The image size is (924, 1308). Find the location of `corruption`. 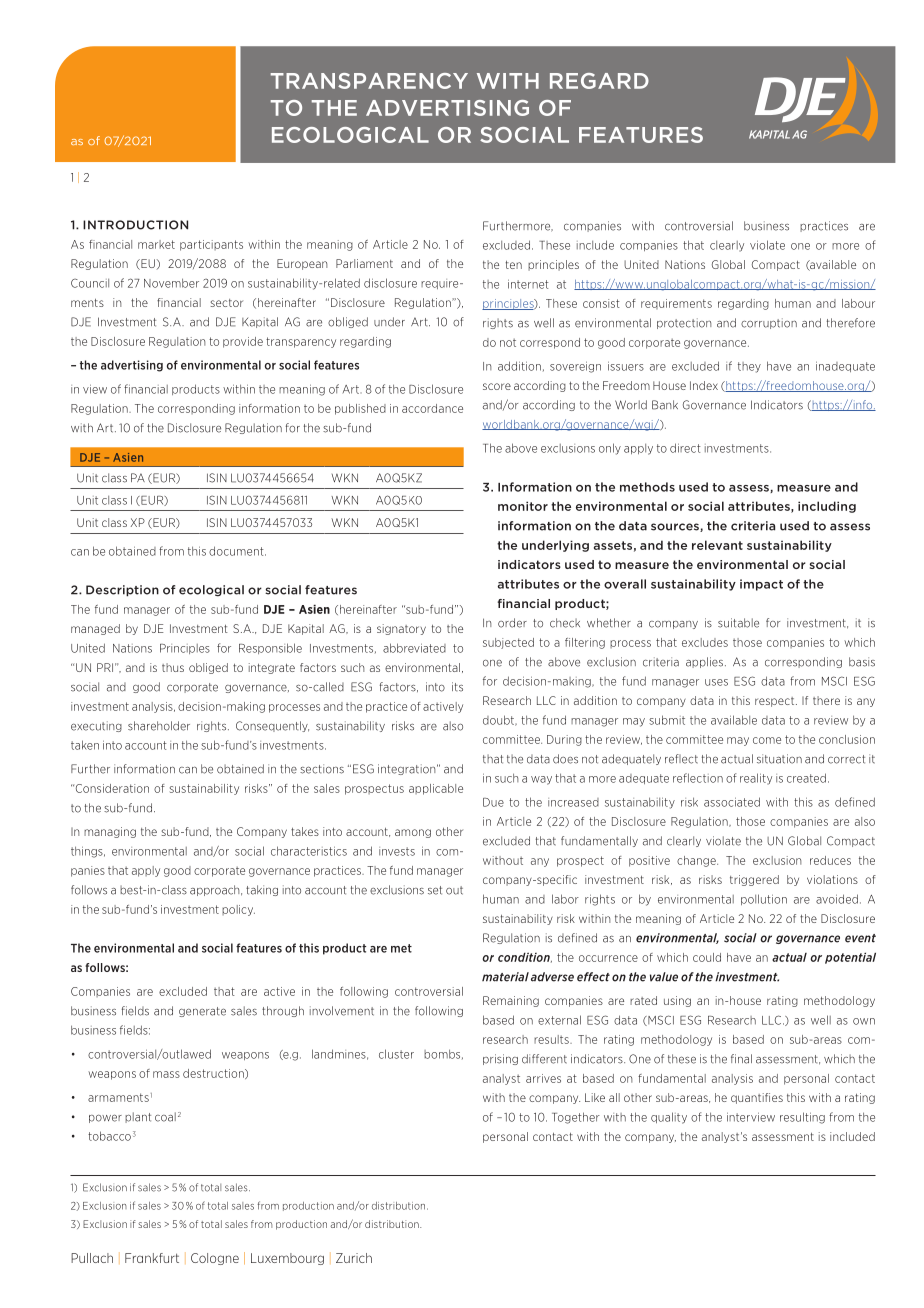

corruption is located at coordinates (769, 323).
